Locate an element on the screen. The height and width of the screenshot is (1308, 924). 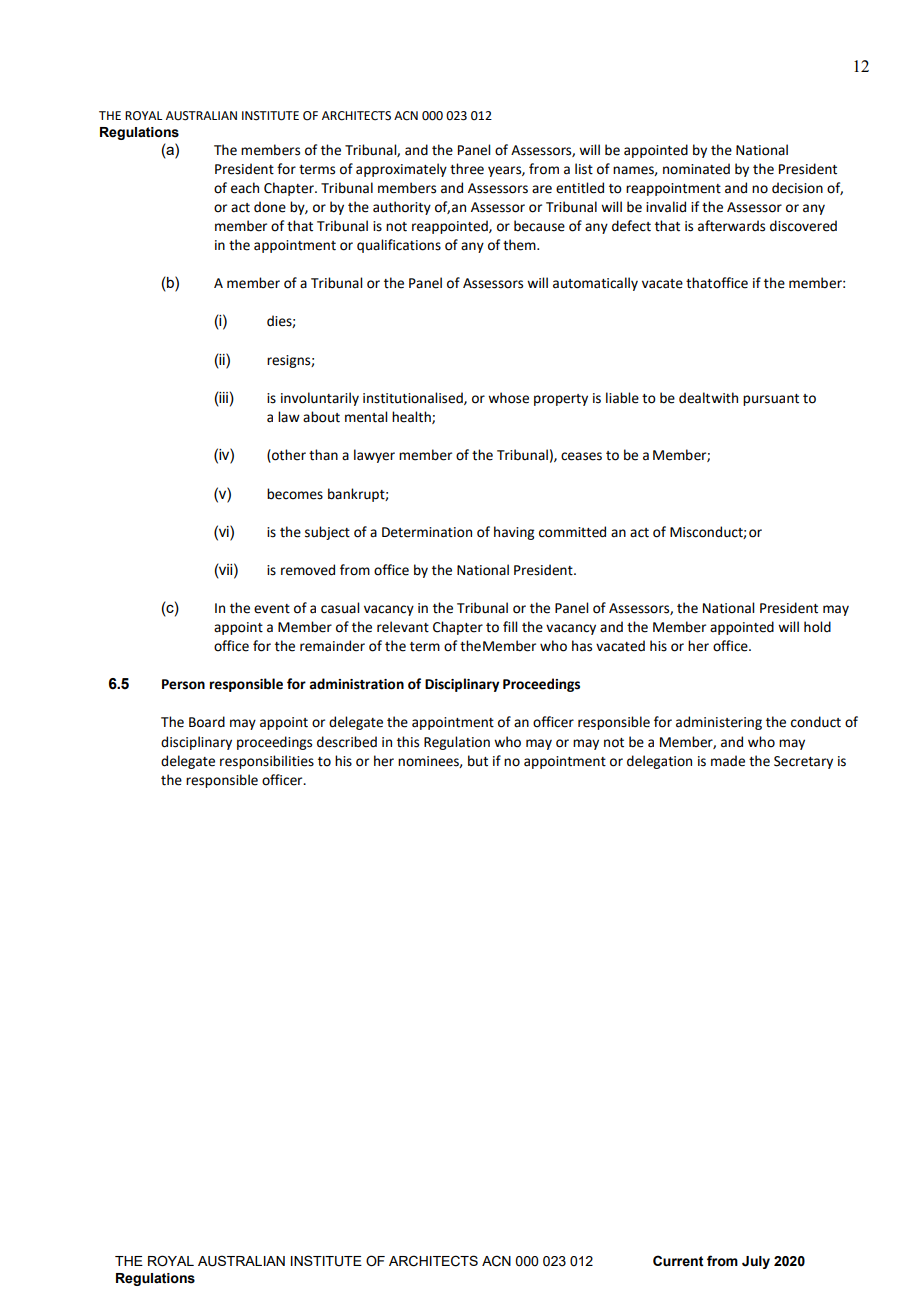
Board is located at coordinates (207, 722).
